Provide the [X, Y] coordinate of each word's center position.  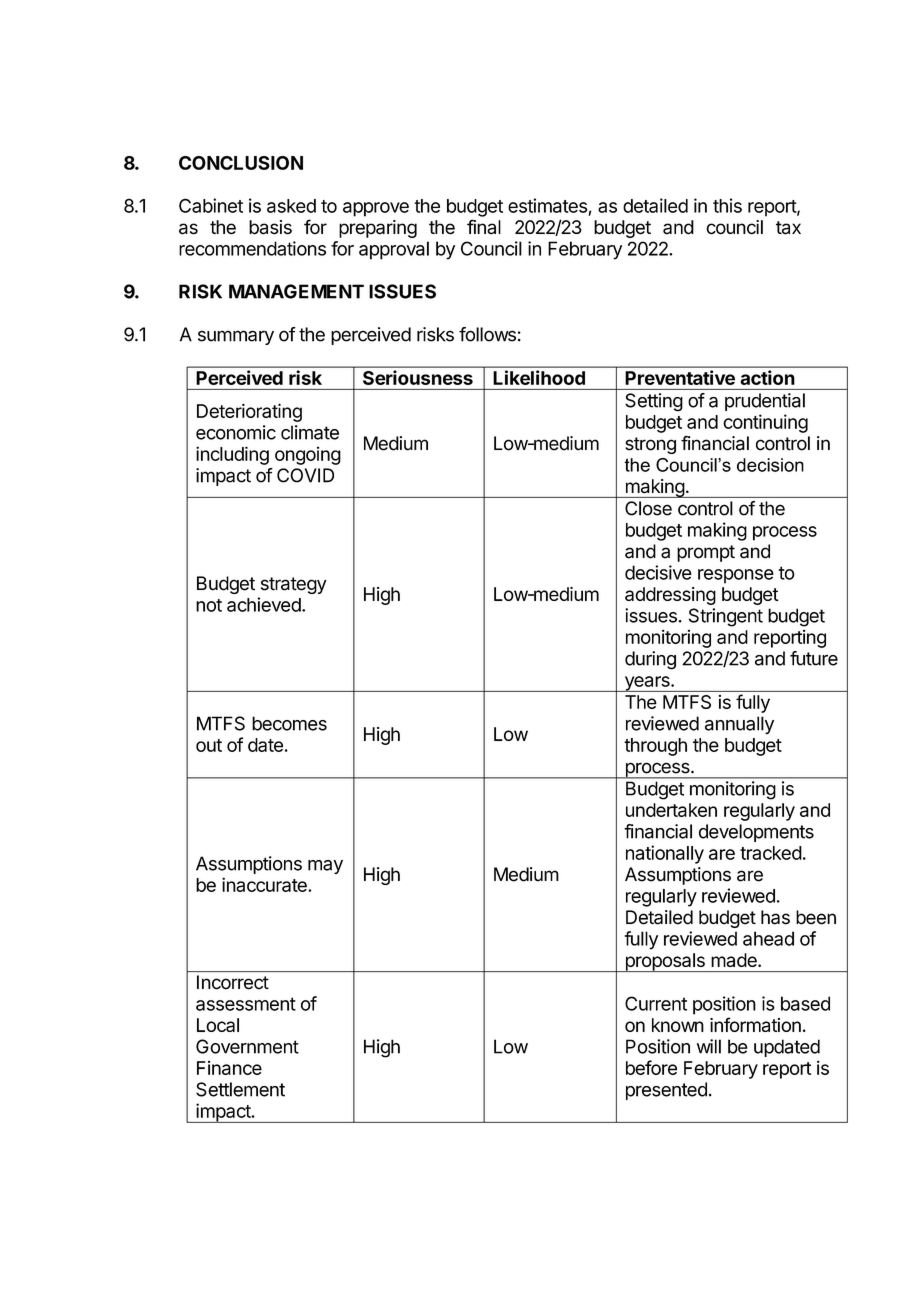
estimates [547, 205]
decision [770, 465]
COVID [305, 475]
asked [291, 206]
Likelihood [539, 377]
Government [247, 1046]
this [727, 205]
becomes [289, 723]
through [655, 747]
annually [739, 725]
